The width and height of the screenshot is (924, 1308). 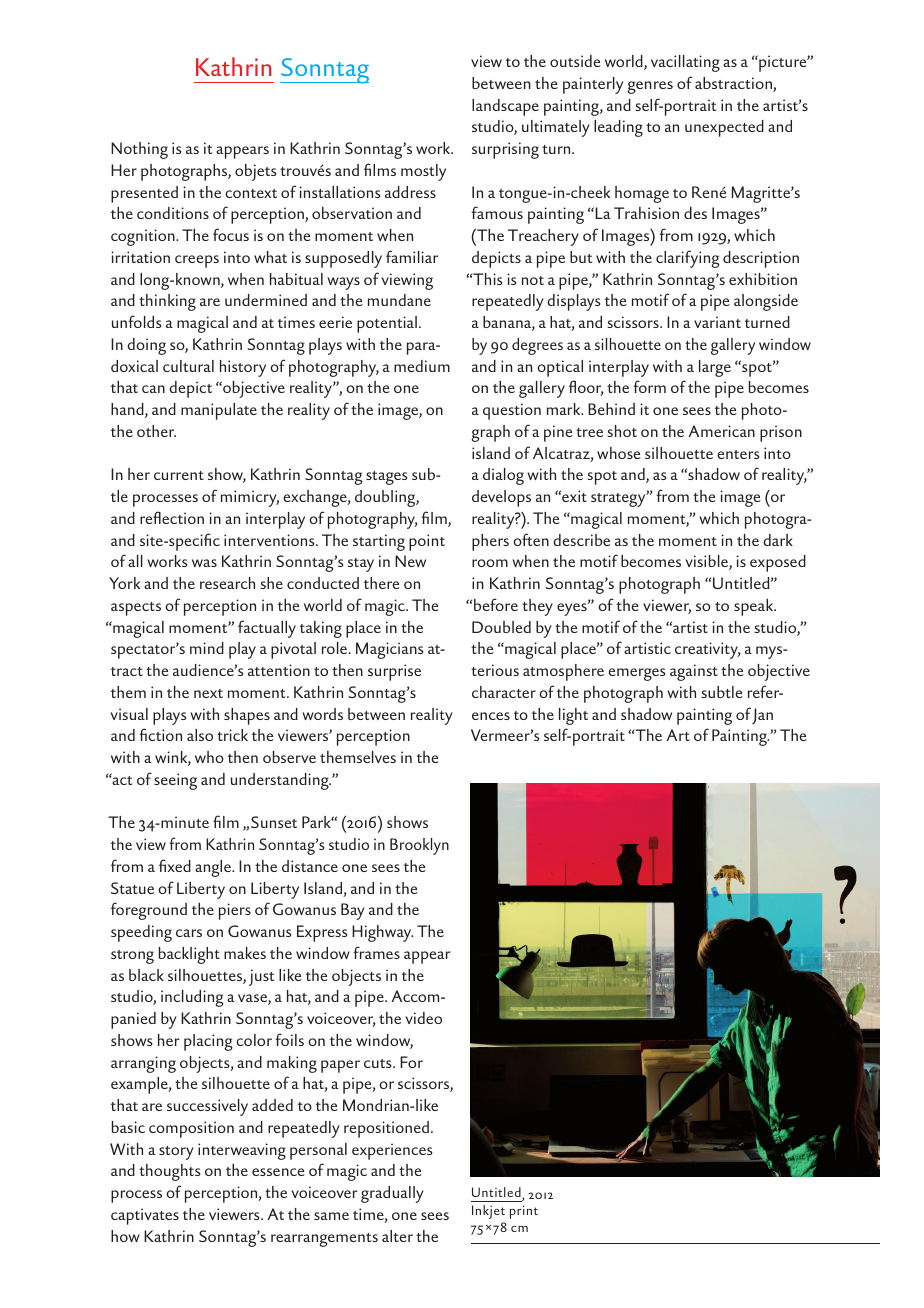 I want to click on mind, so click(x=207, y=648).
